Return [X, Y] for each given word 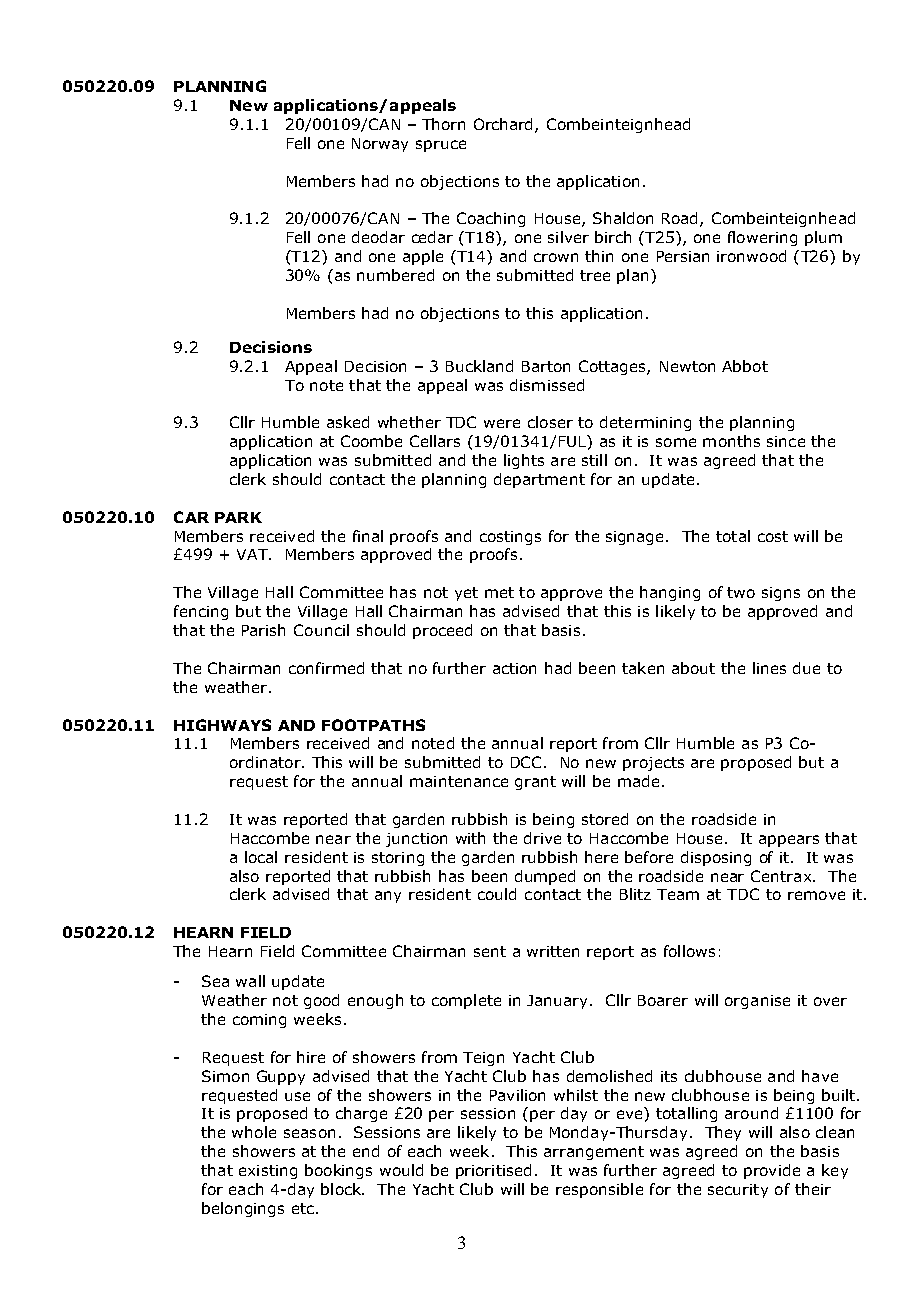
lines [769, 668]
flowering [762, 238]
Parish [263, 630]
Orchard [505, 125]
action [514, 668]
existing [268, 1172]
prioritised [493, 1171]
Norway [380, 145]
